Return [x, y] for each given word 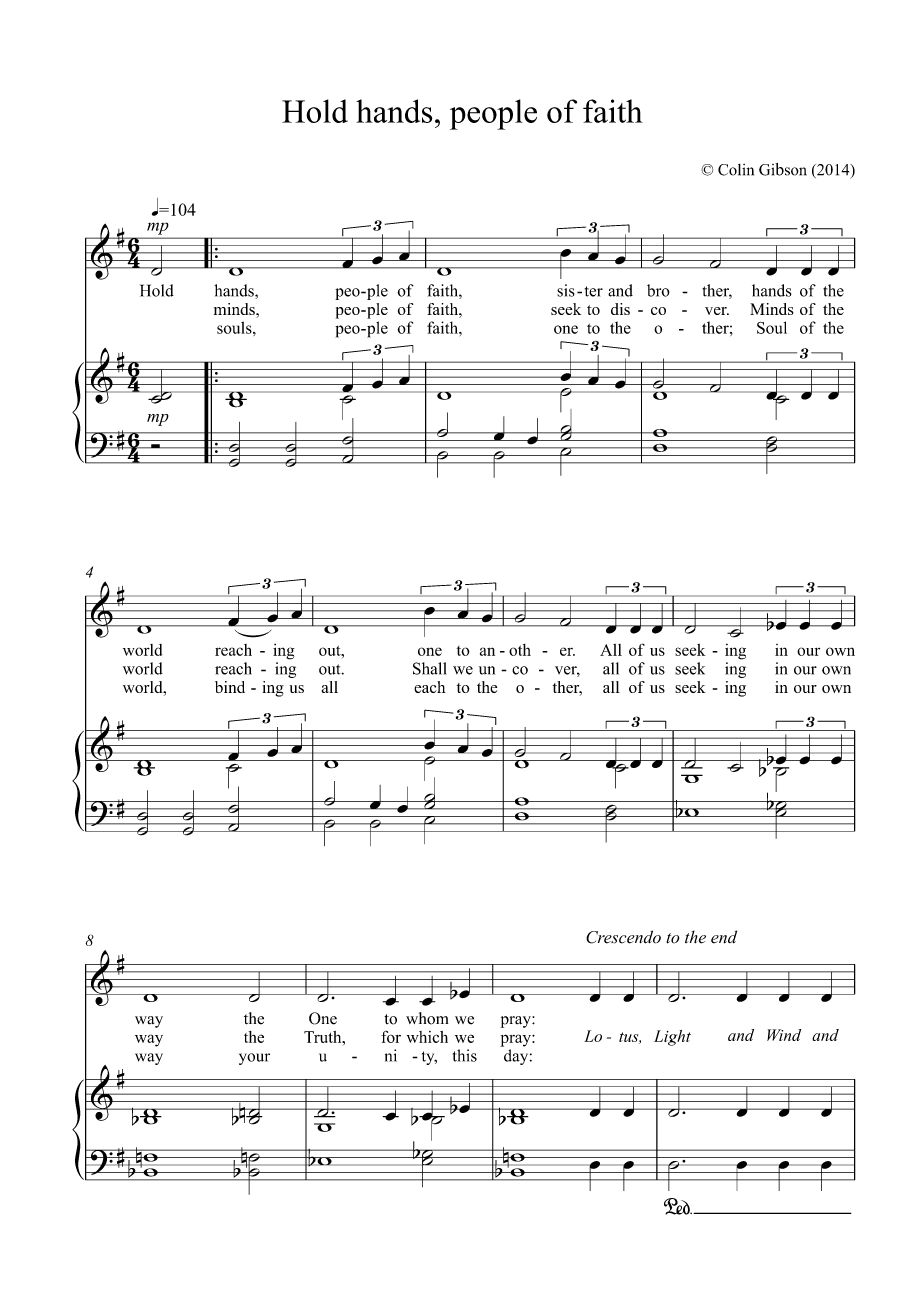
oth [520, 650]
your [254, 1059]
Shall [430, 668]
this [465, 1055]
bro [658, 290]
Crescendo [623, 937]
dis [620, 309]
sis [566, 290]
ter [594, 291]
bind [230, 687]
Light [672, 1038]
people [493, 114]
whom [427, 1018]
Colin [736, 170]
